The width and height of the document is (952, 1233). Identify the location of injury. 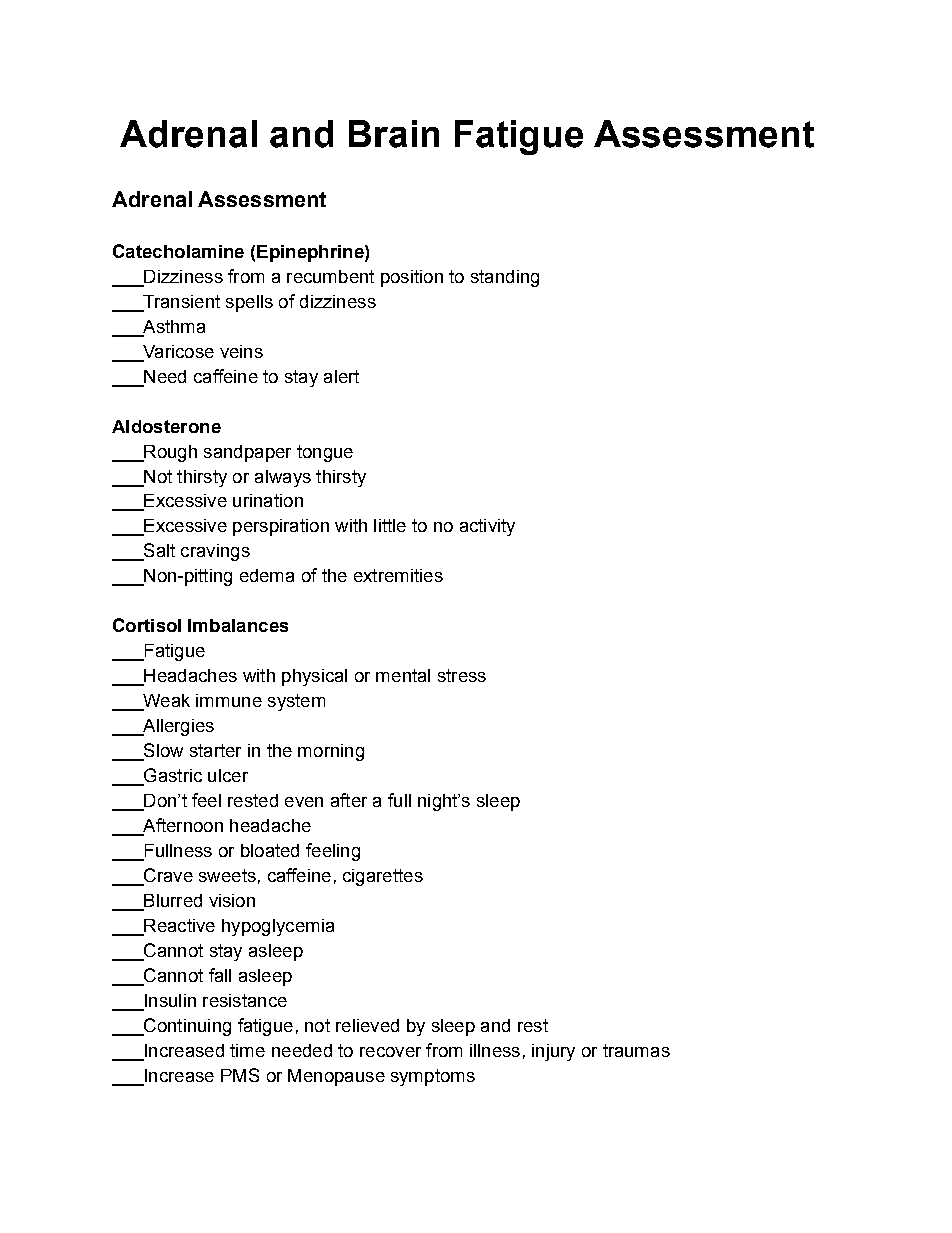
(553, 1052).
